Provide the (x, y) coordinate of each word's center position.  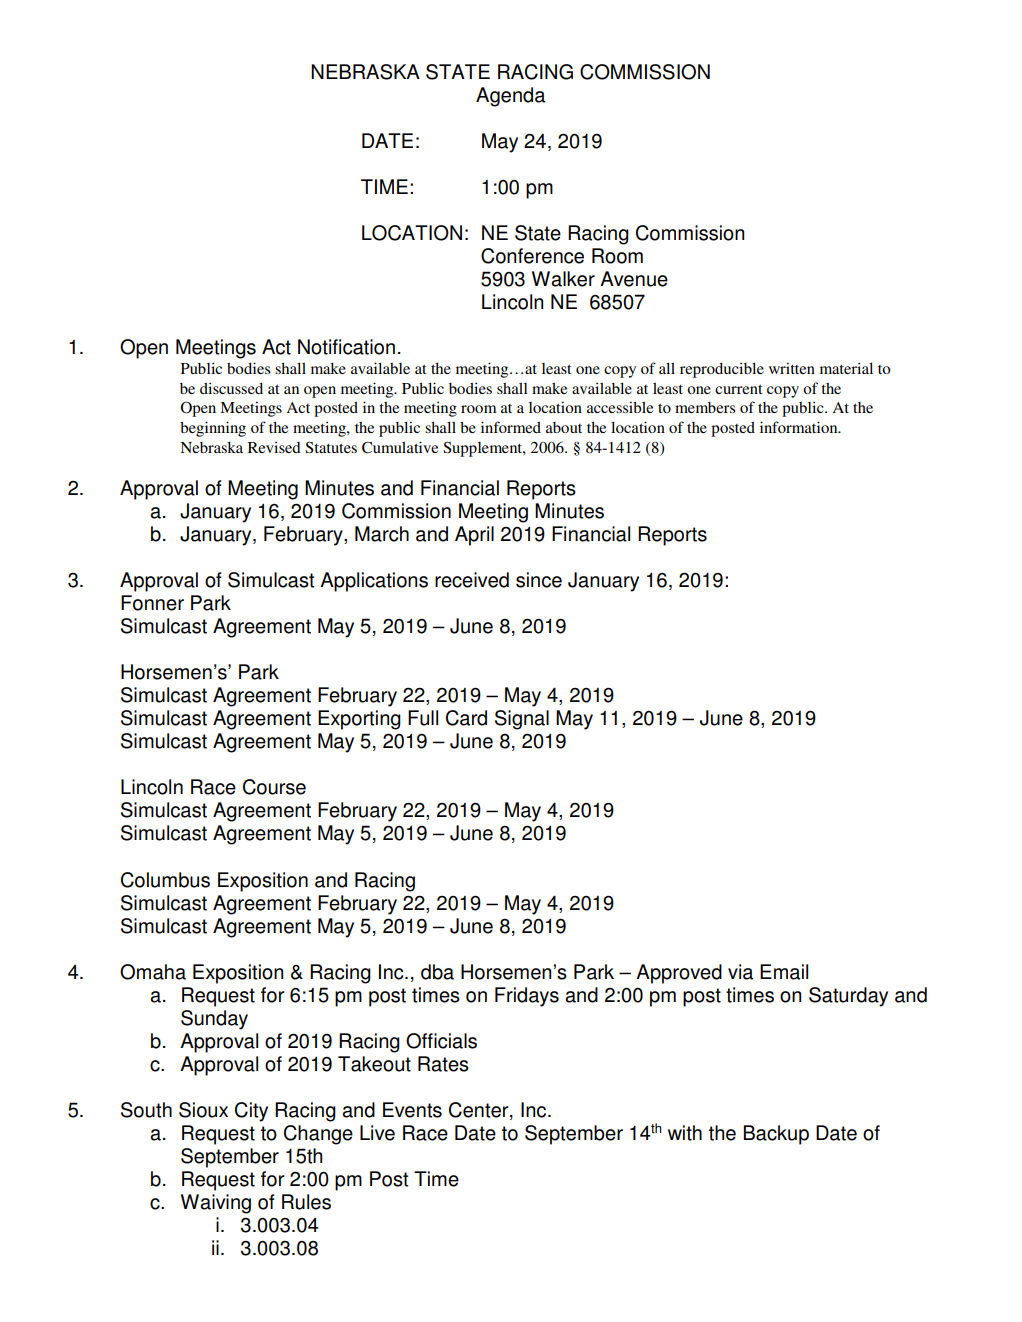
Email (784, 972)
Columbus (165, 880)
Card (466, 718)
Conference (532, 256)
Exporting (359, 720)
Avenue (634, 279)
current (739, 389)
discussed (231, 388)
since (539, 580)
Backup (776, 1135)
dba (437, 972)
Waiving (216, 1204)
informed (511, 427)
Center (480, 1111)
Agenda (510, 97)
